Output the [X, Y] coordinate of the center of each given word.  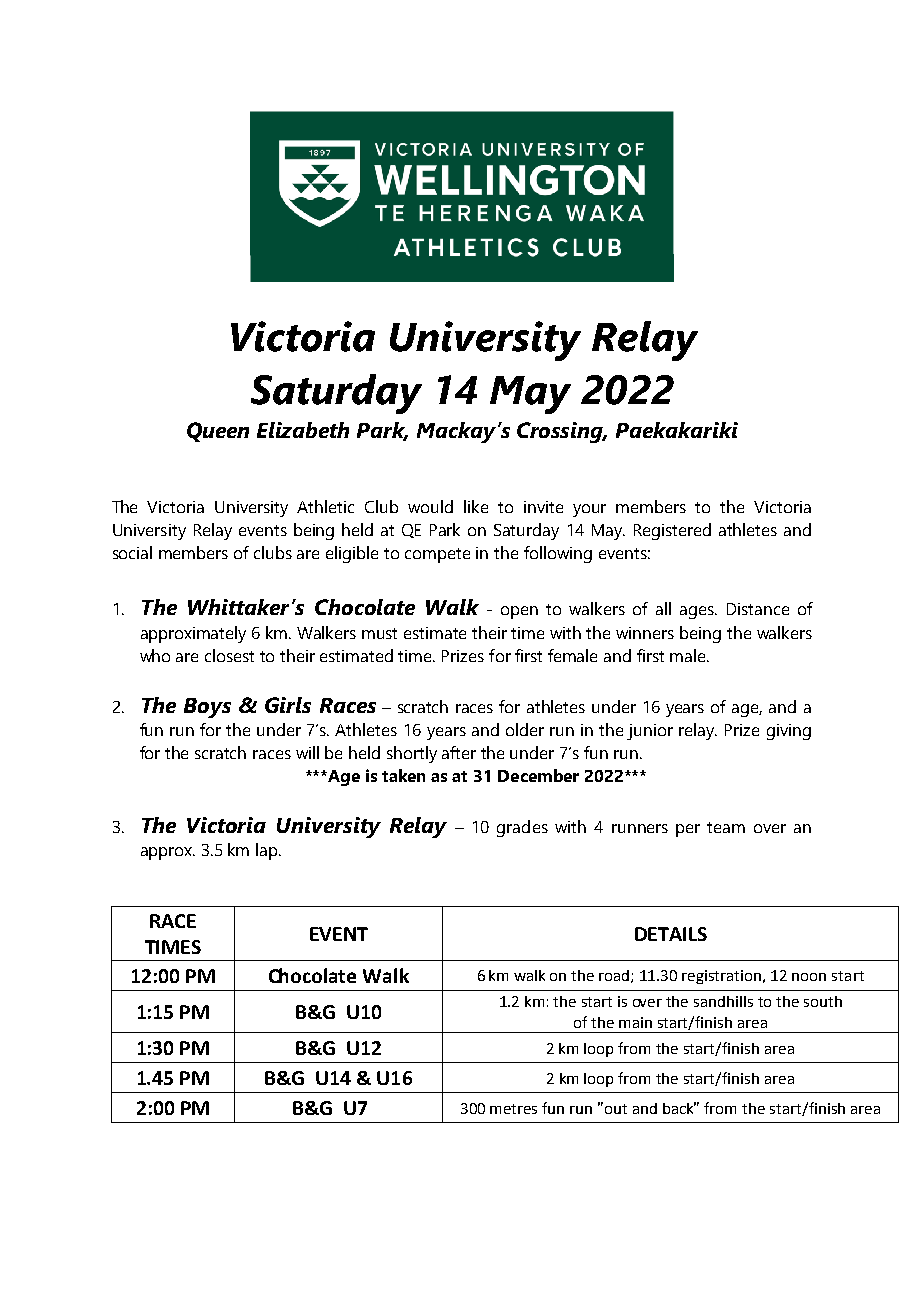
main [635, 1022]
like [476, 506]
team [726, 827]
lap [268, 851]
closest [229, 655]
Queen [218, 432]
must [379, 633]
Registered [672, 531]
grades [522, 828]
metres [513, 1109]
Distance [758, 609]
